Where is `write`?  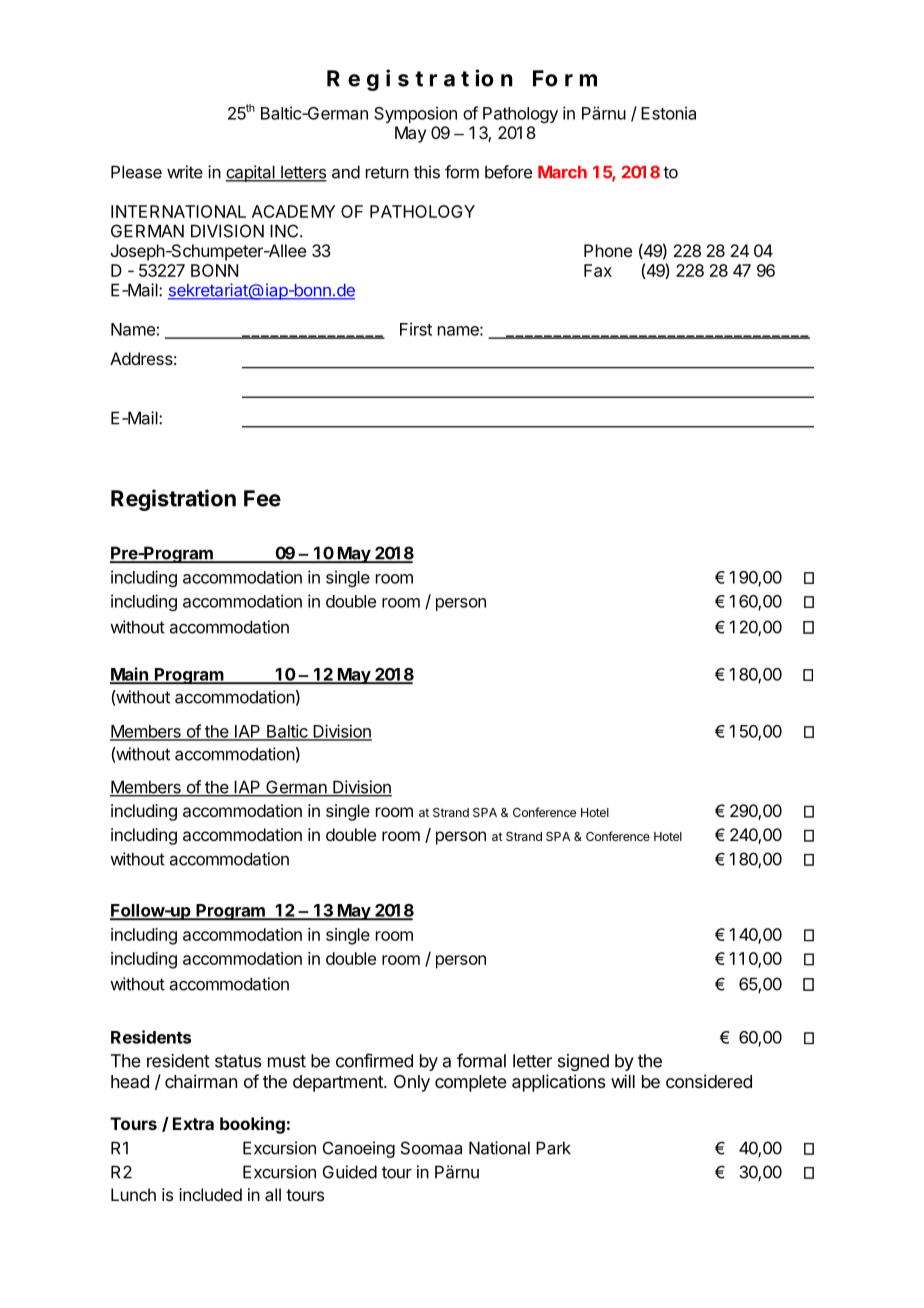
write is located at coordinates (185, 172).
